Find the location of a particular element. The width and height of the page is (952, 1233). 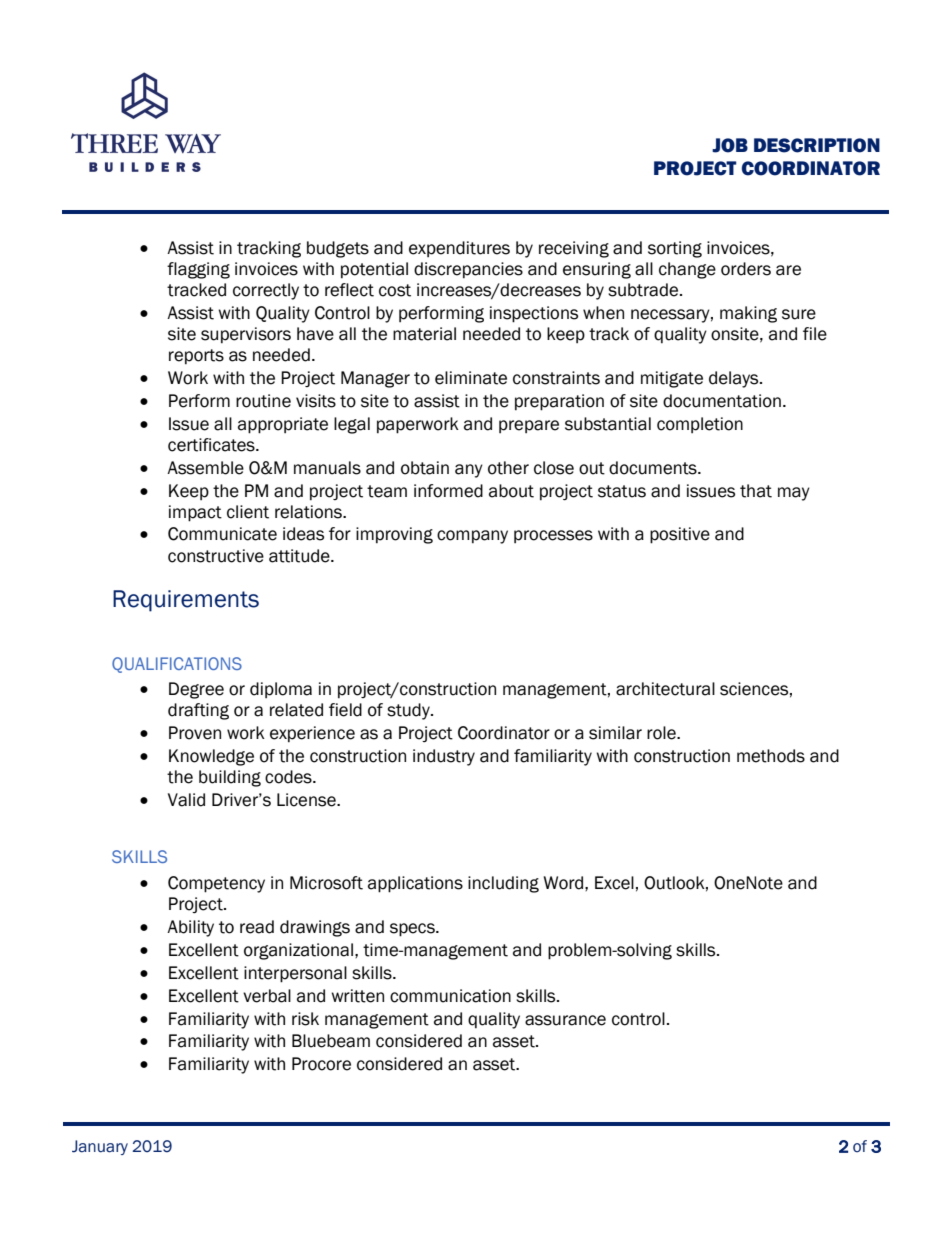

JOB is located at coordinates (730, 145).
